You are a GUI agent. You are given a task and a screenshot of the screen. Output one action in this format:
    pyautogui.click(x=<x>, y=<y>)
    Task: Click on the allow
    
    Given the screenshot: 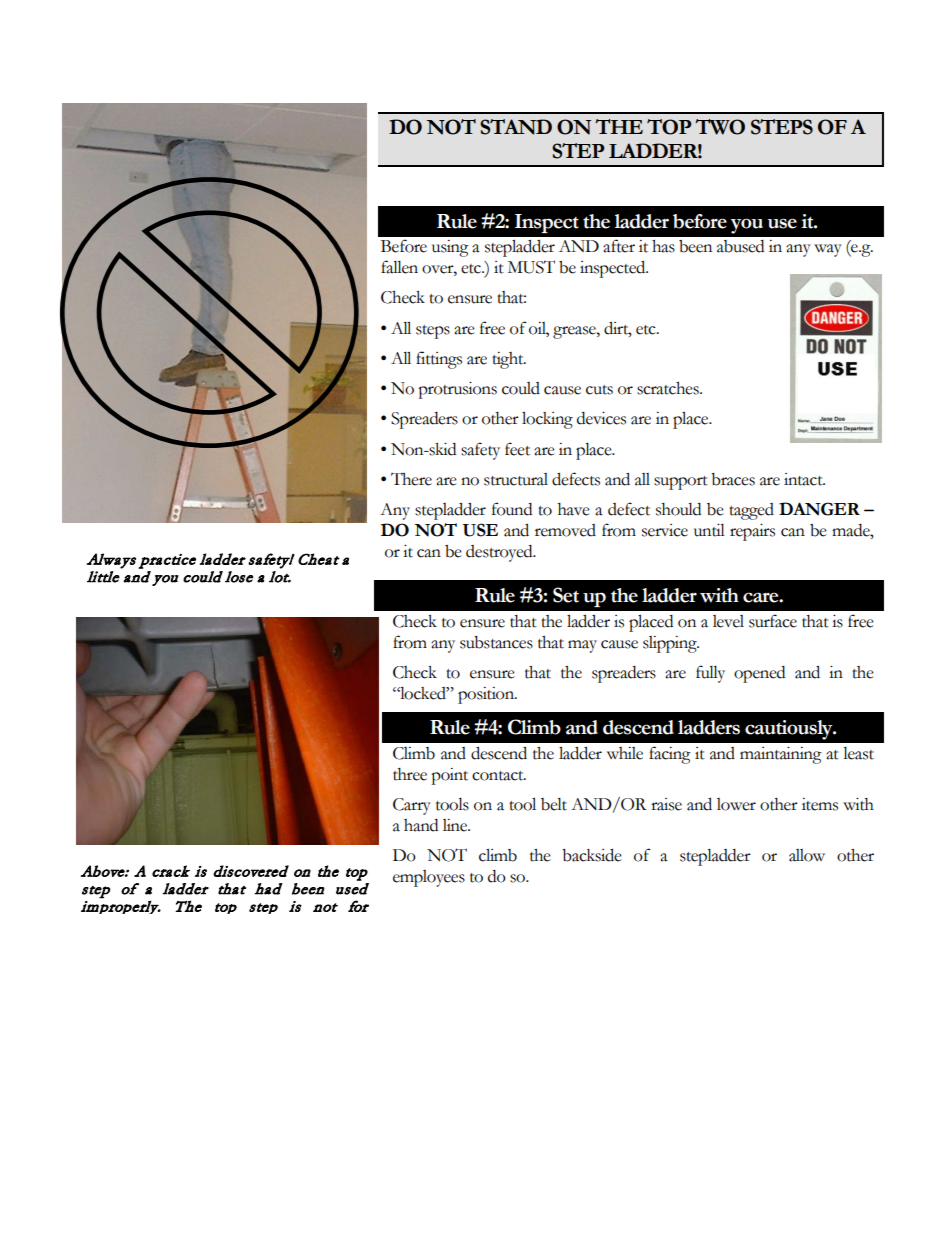 What is the action you would take?
    pyautogui.click(x=807, y=855)
